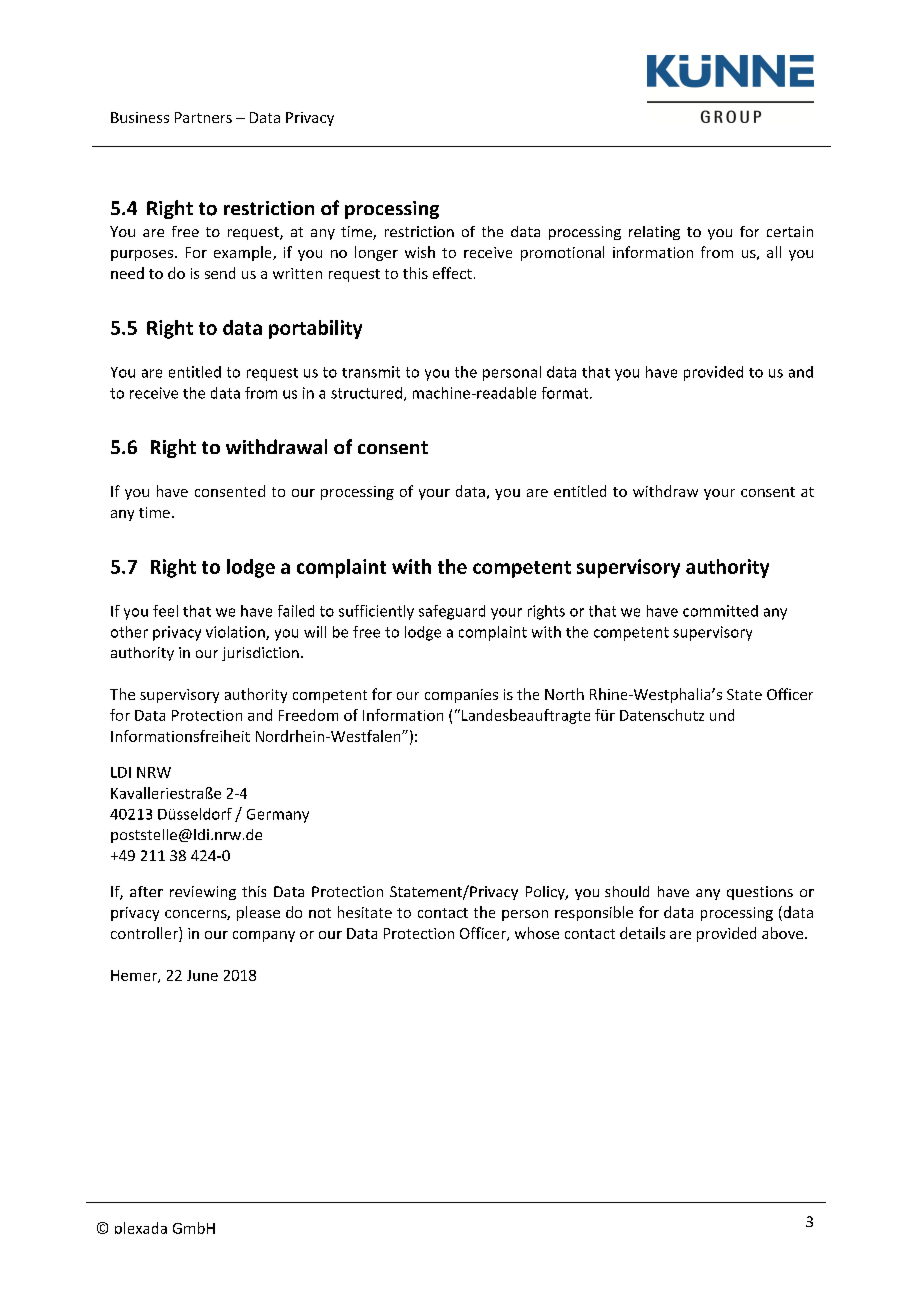 The image size is (924, 1308). Describe the element at coordinates (452, 612) in the screenshot. I see `safeguard` at that location.
